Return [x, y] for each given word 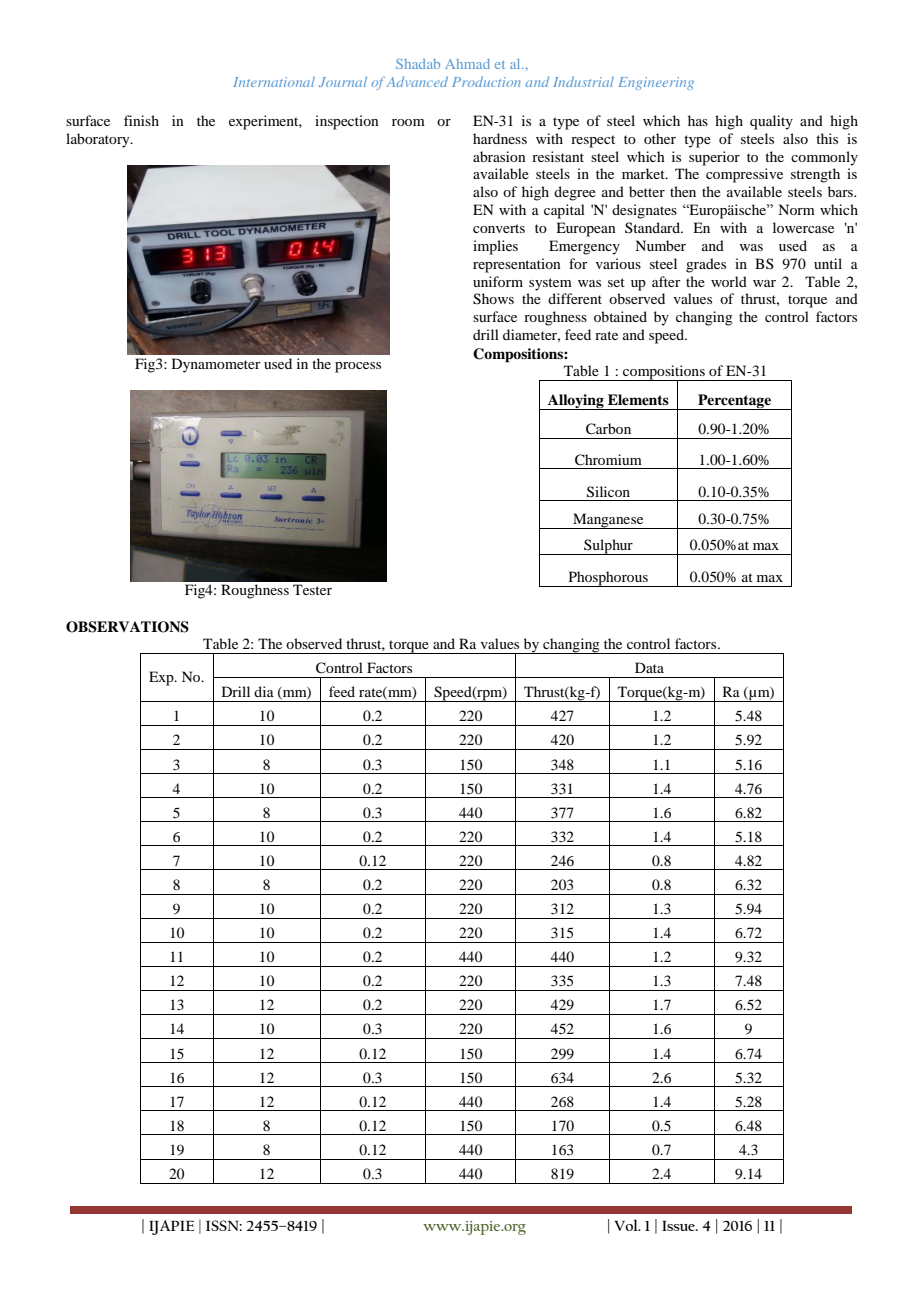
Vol [627, 1225]
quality [771, 122]
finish [141, 120]
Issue [680, 1226]
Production [486, 82]
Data [649, 667]
